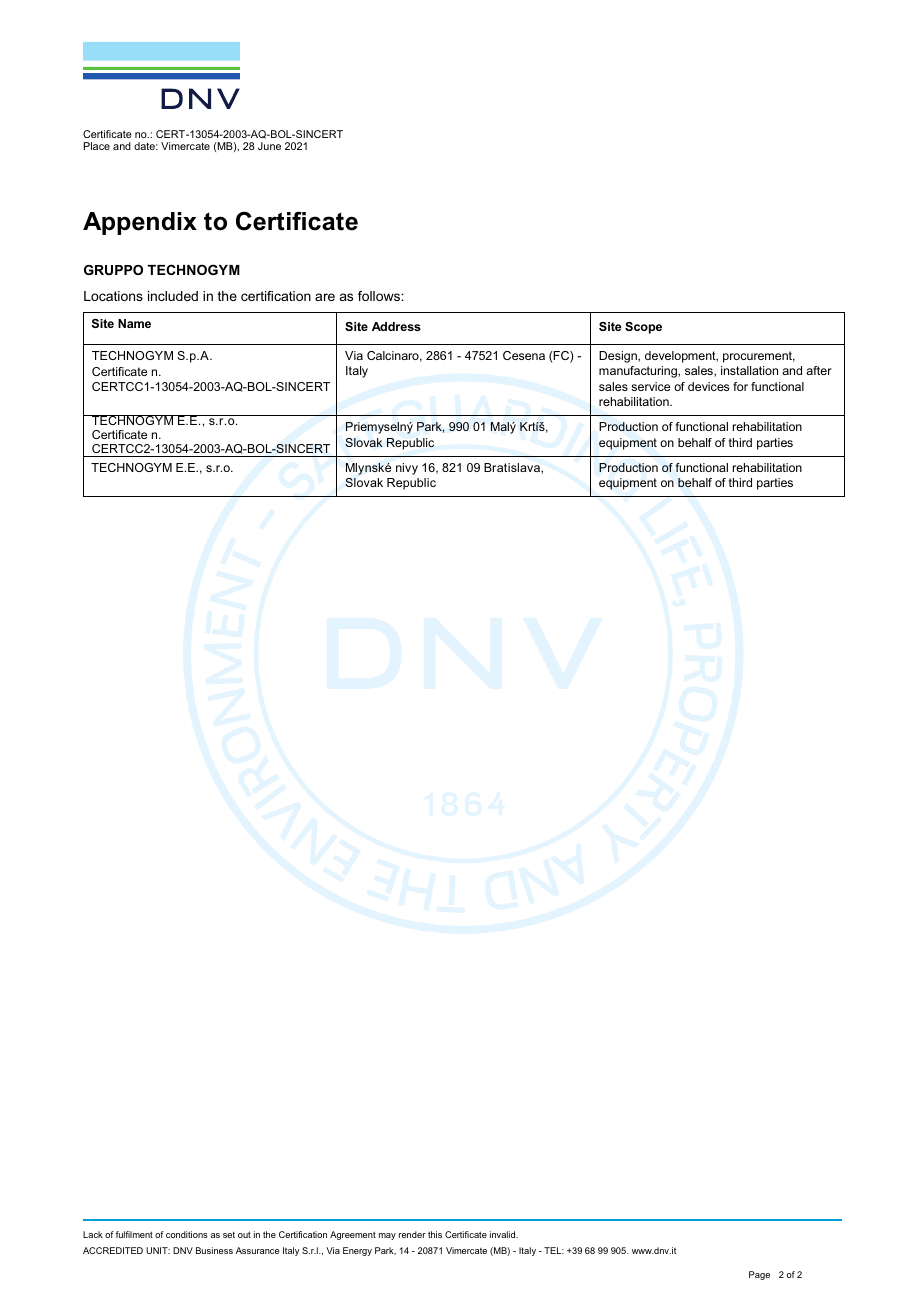  I want to click on Appendix, so click(140, 223).
